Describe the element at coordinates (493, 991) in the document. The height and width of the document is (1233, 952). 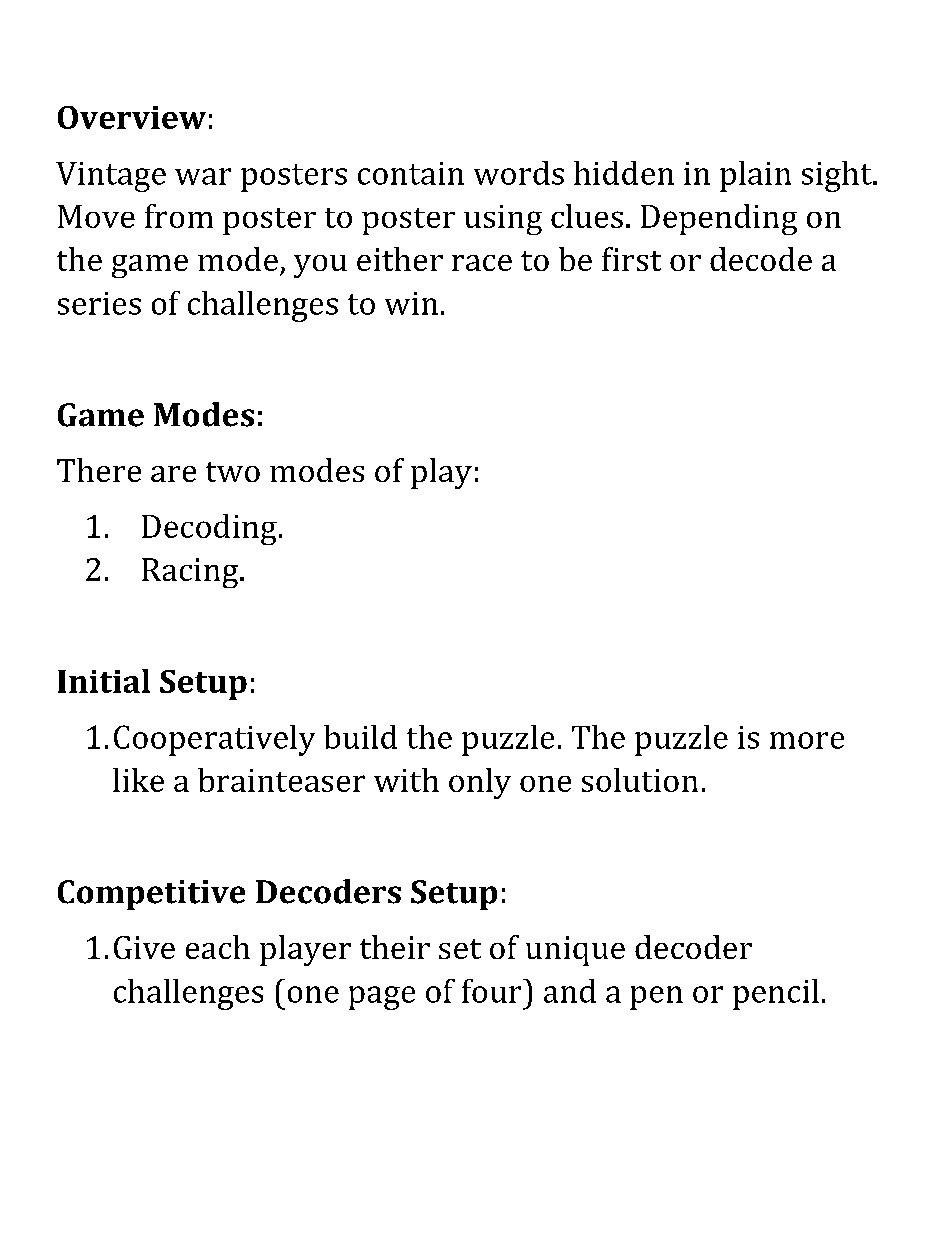
I see `four` at that location.
